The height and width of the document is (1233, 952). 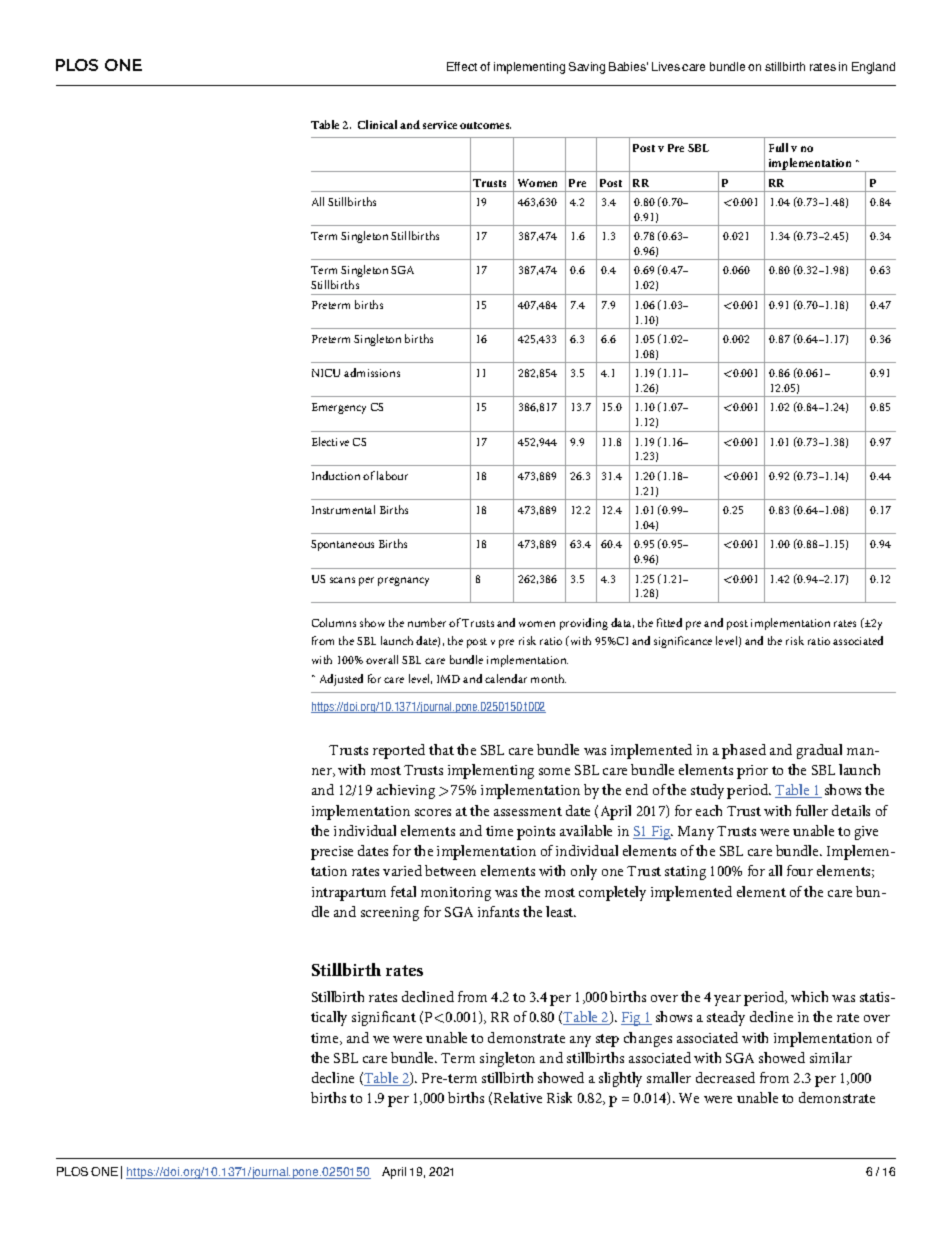 What do you see at coordinates (873, 68) in the document?
I see `England` at bounding box center [873, 68].
